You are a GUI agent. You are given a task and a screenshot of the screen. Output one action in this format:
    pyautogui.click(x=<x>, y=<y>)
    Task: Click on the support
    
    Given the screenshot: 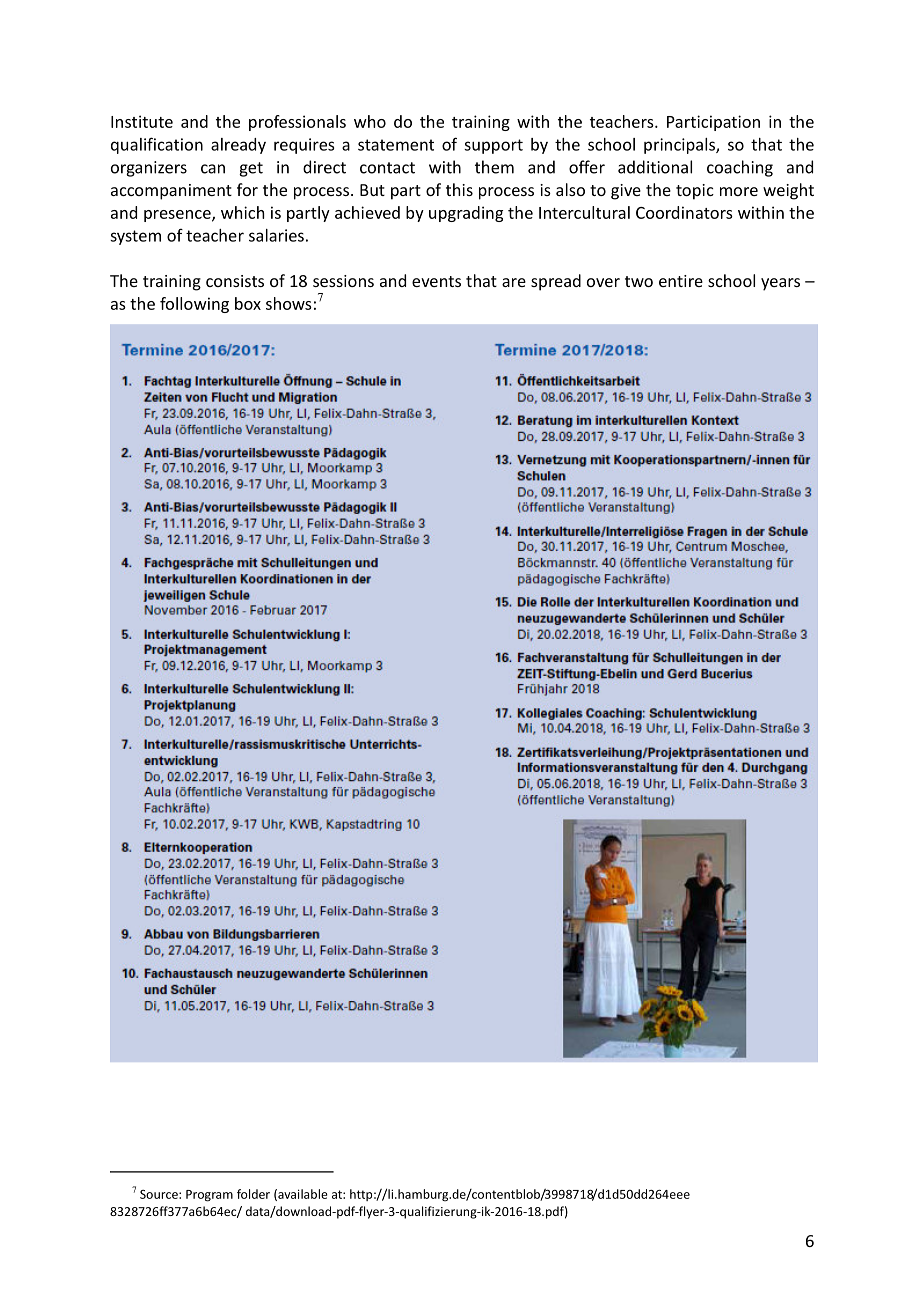 What is the action you would take?
    pyautogui.click(x=493, y=146)
